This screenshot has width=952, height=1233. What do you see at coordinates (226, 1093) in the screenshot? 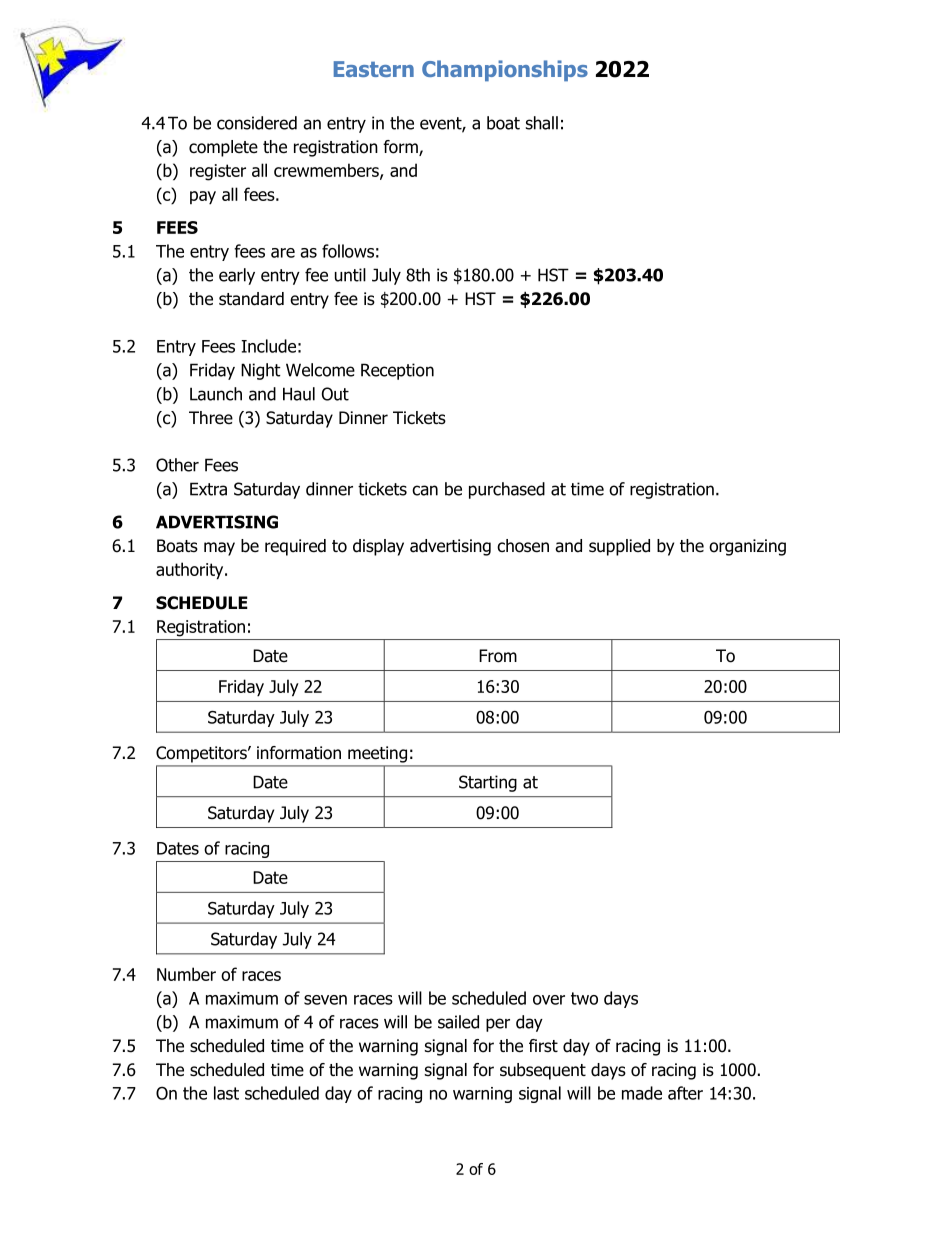
I see `last` at bounding box center [226, 1093].
